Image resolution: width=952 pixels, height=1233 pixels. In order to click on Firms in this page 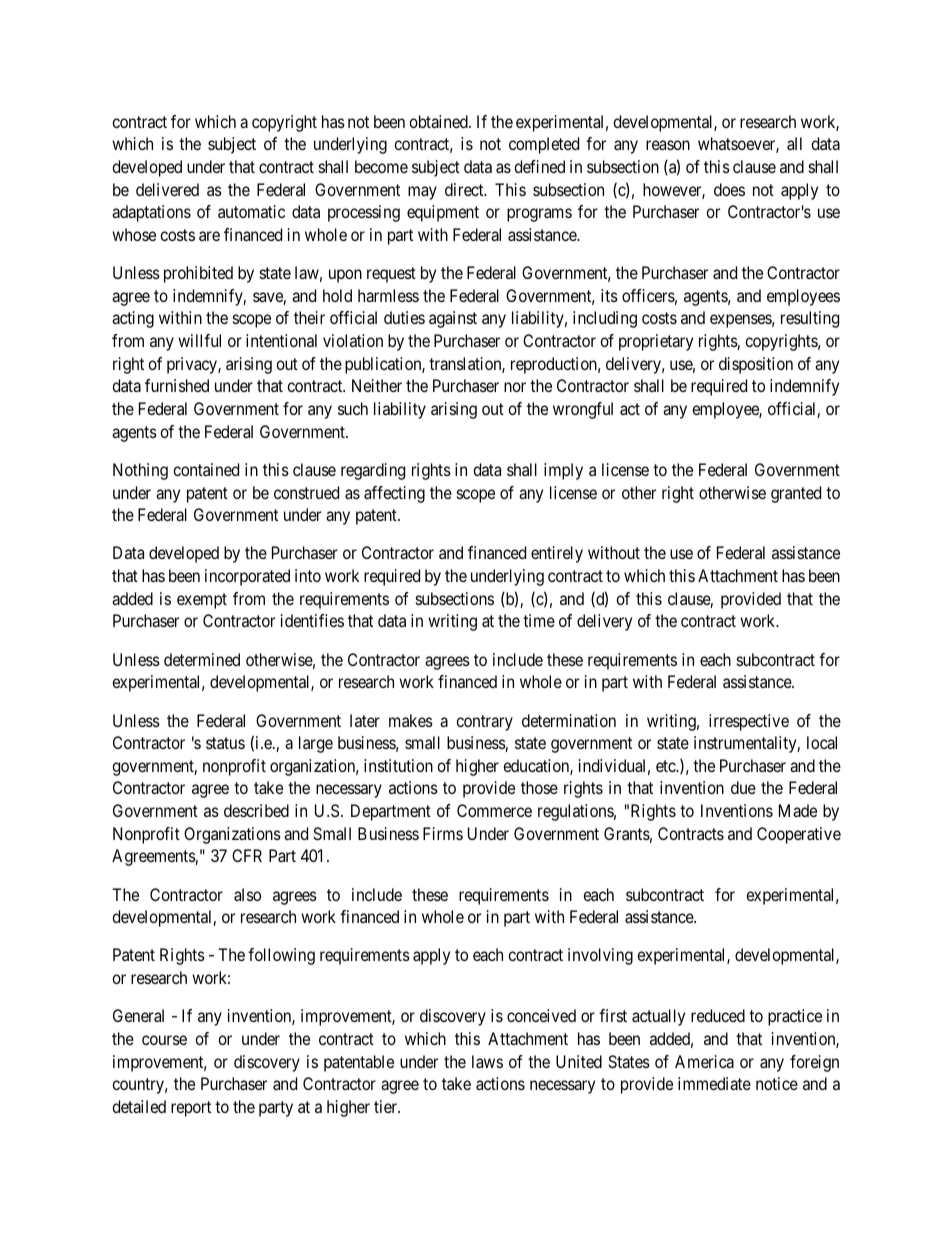, I will do `click(443, 833)`.
